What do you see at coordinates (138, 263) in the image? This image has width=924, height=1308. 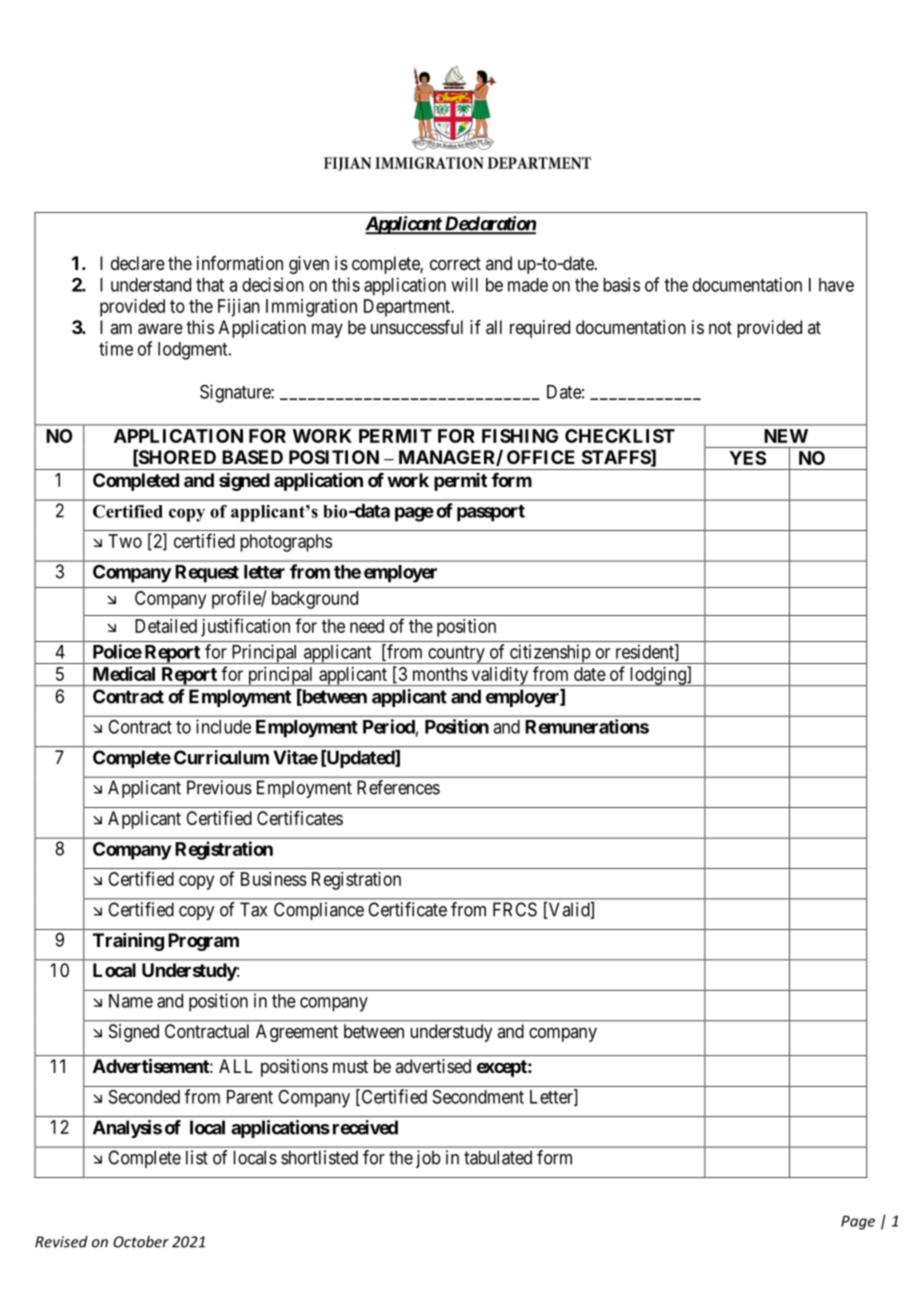 I see `declare` at bounding box center [138, 263].
